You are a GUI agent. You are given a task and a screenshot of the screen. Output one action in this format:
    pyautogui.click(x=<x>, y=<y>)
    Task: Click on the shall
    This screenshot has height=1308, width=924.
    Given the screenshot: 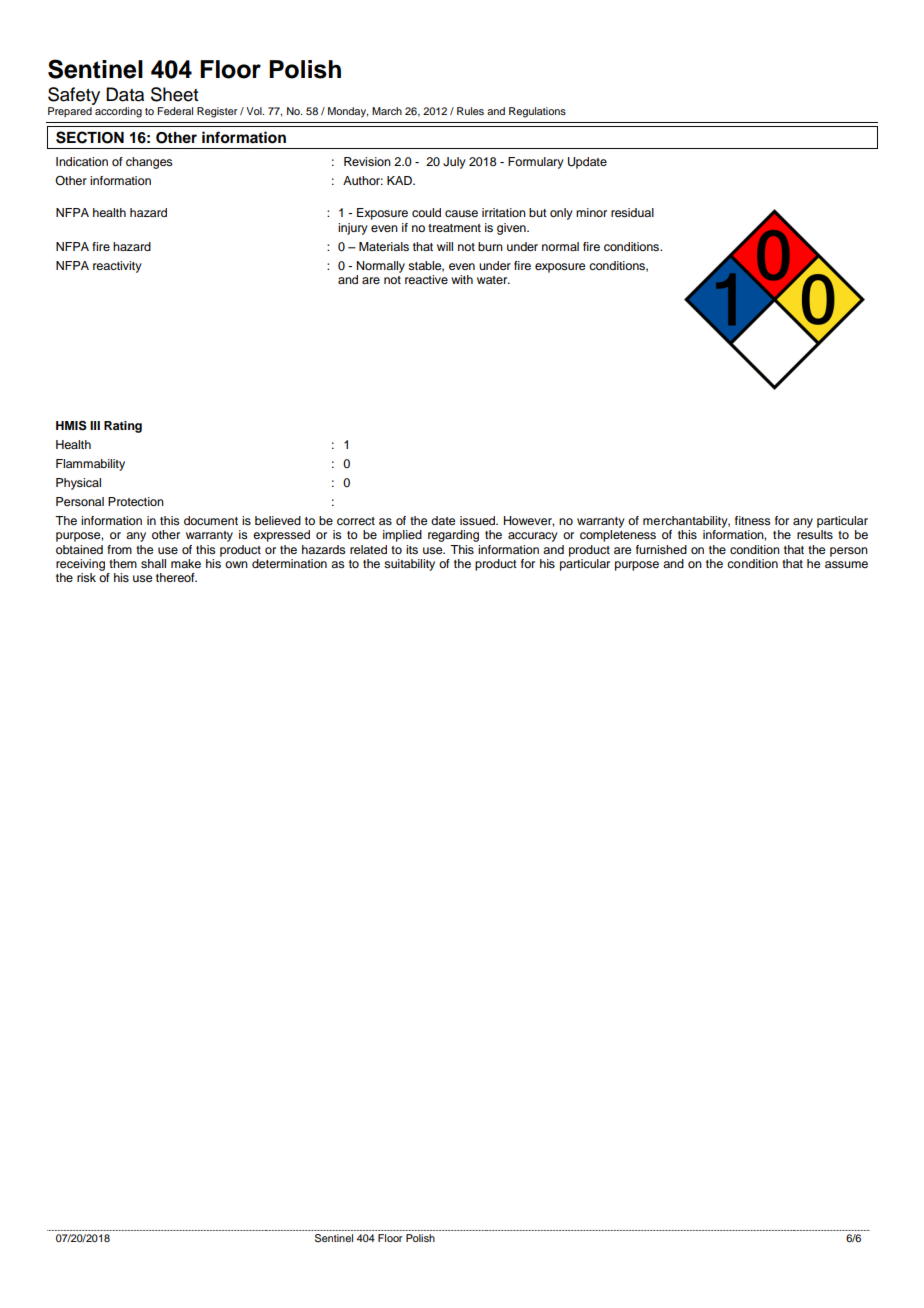 What is the action you would take?
    pyautogui.click(x=153, y=563)
